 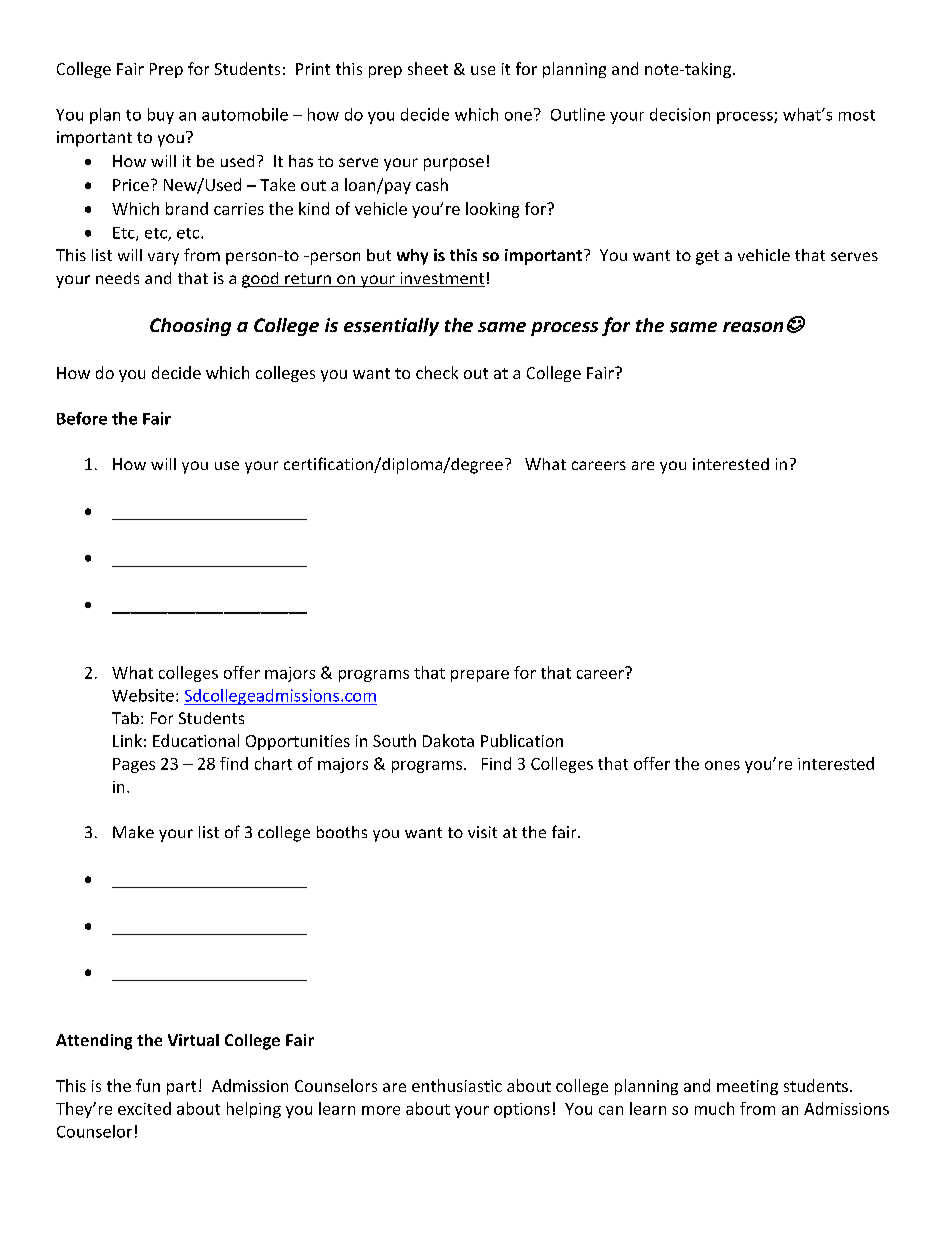 What do you see at coordinates (196, 740) in the screenshot?
I see `Educational` at bounding box center [196, 740].
